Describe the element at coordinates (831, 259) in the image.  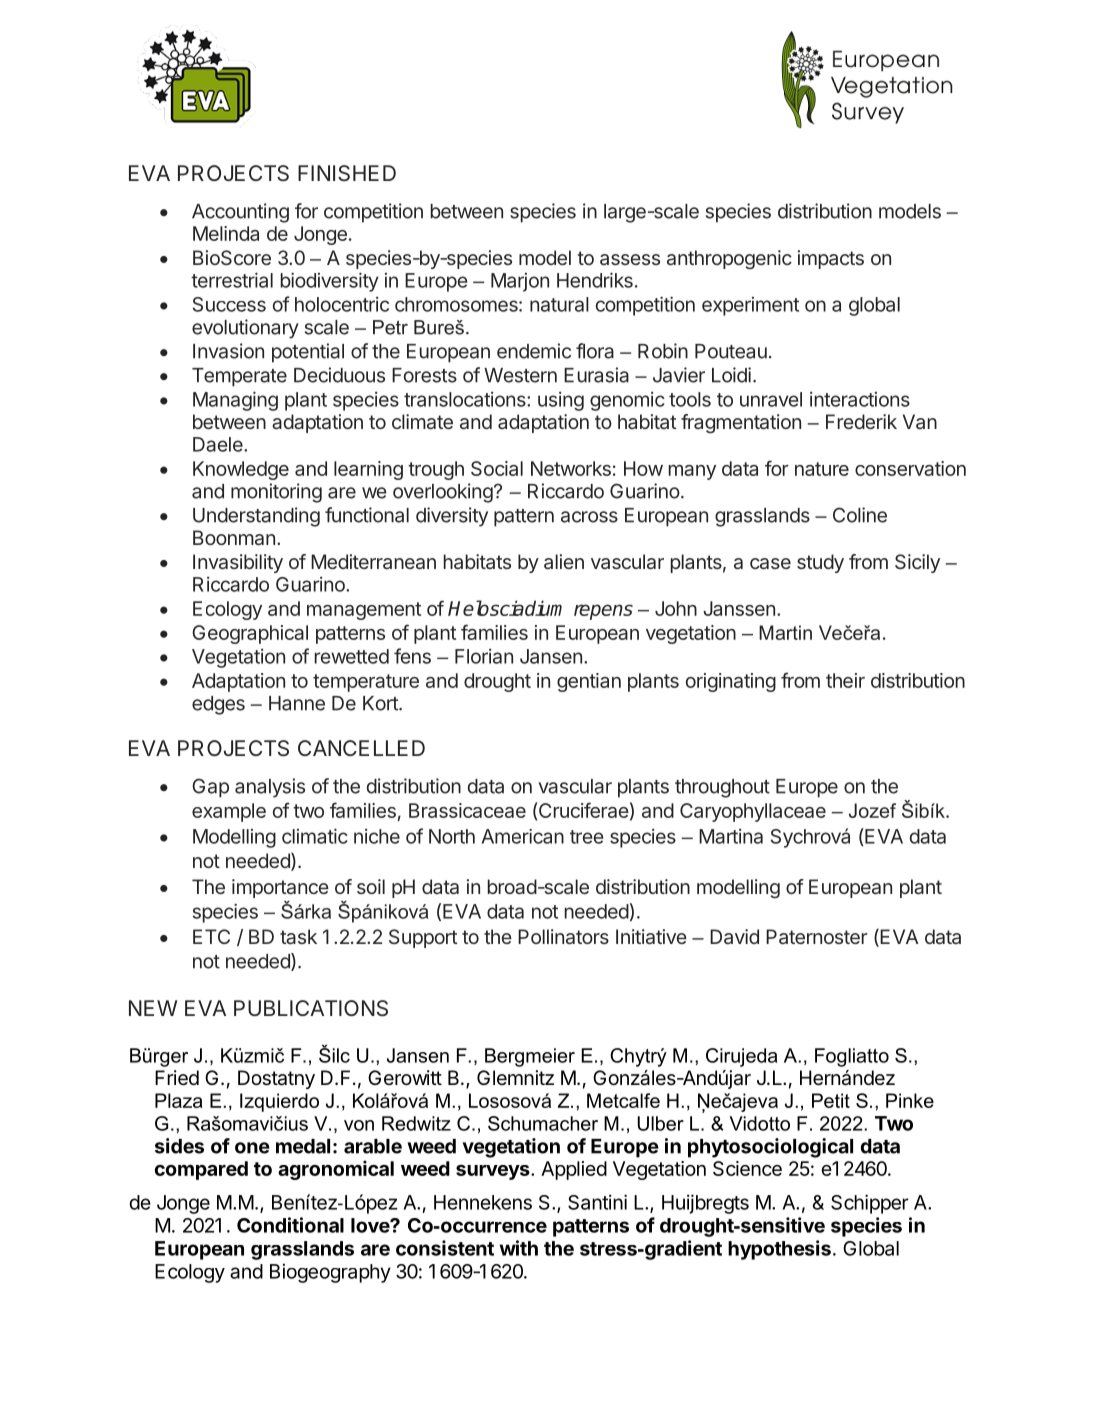
I see `impacts` at that location.
